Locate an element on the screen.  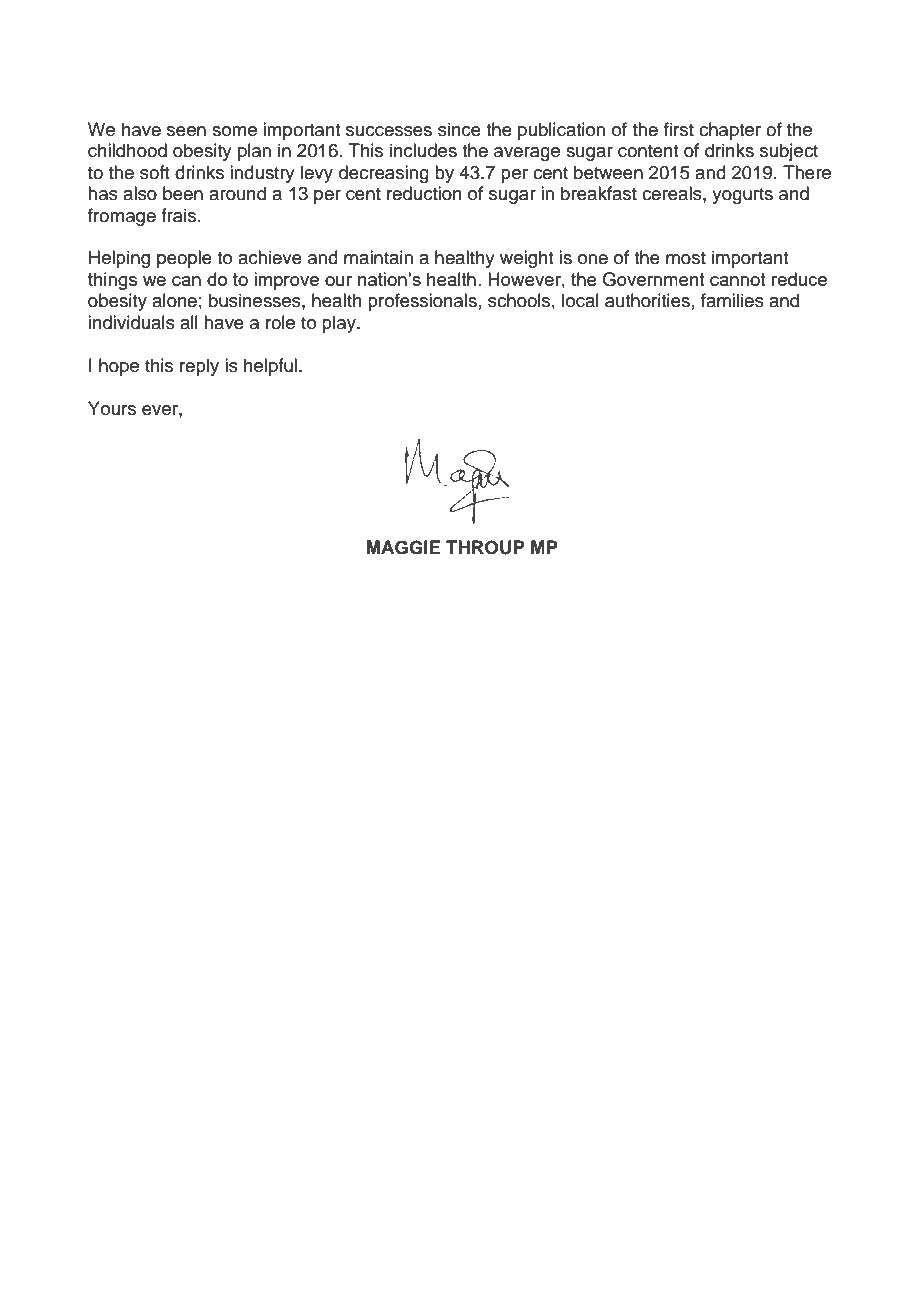
chapter is located at coordinates (730, 131).
